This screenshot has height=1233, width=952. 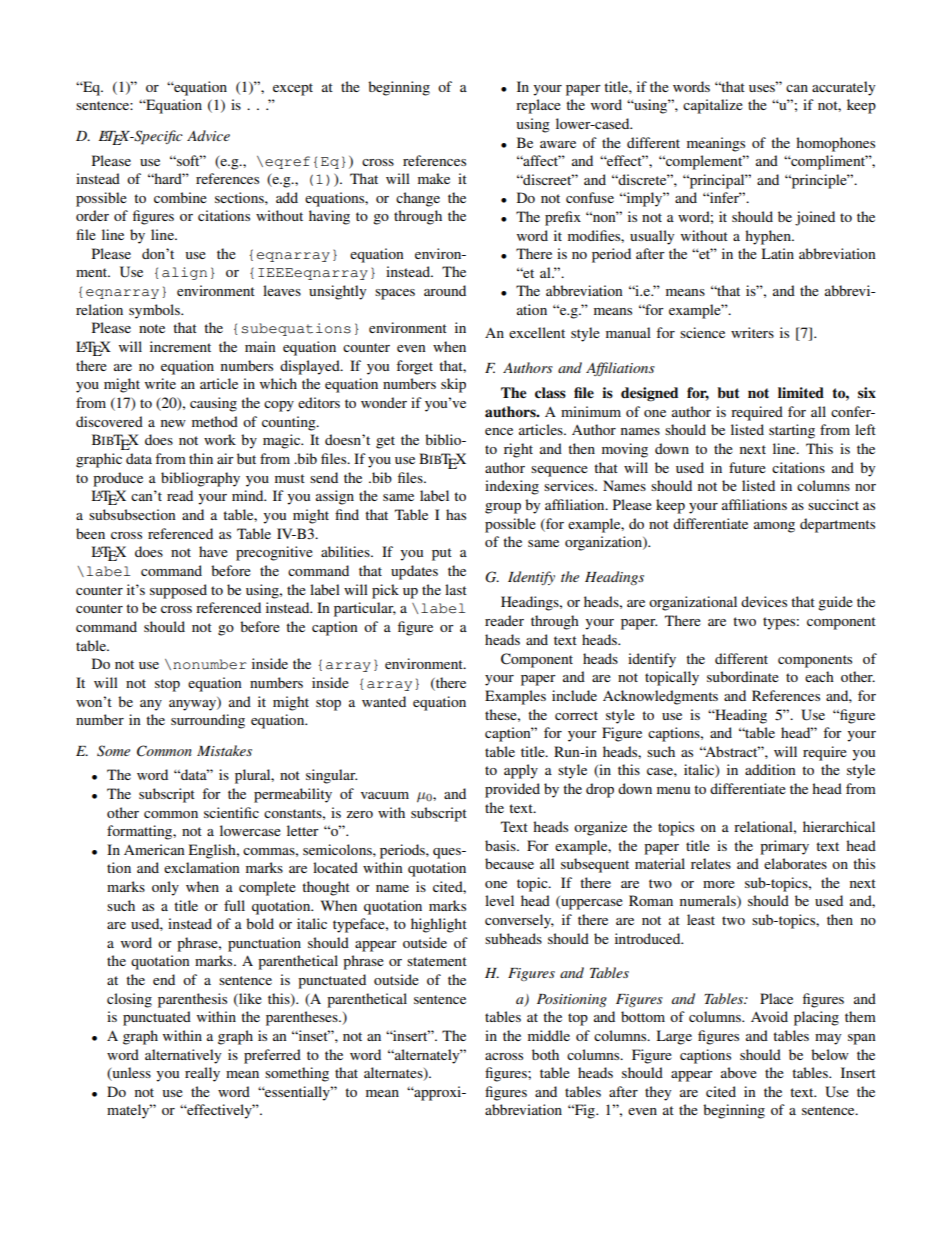 I want to click on aware, so click(x=558, y=144).
